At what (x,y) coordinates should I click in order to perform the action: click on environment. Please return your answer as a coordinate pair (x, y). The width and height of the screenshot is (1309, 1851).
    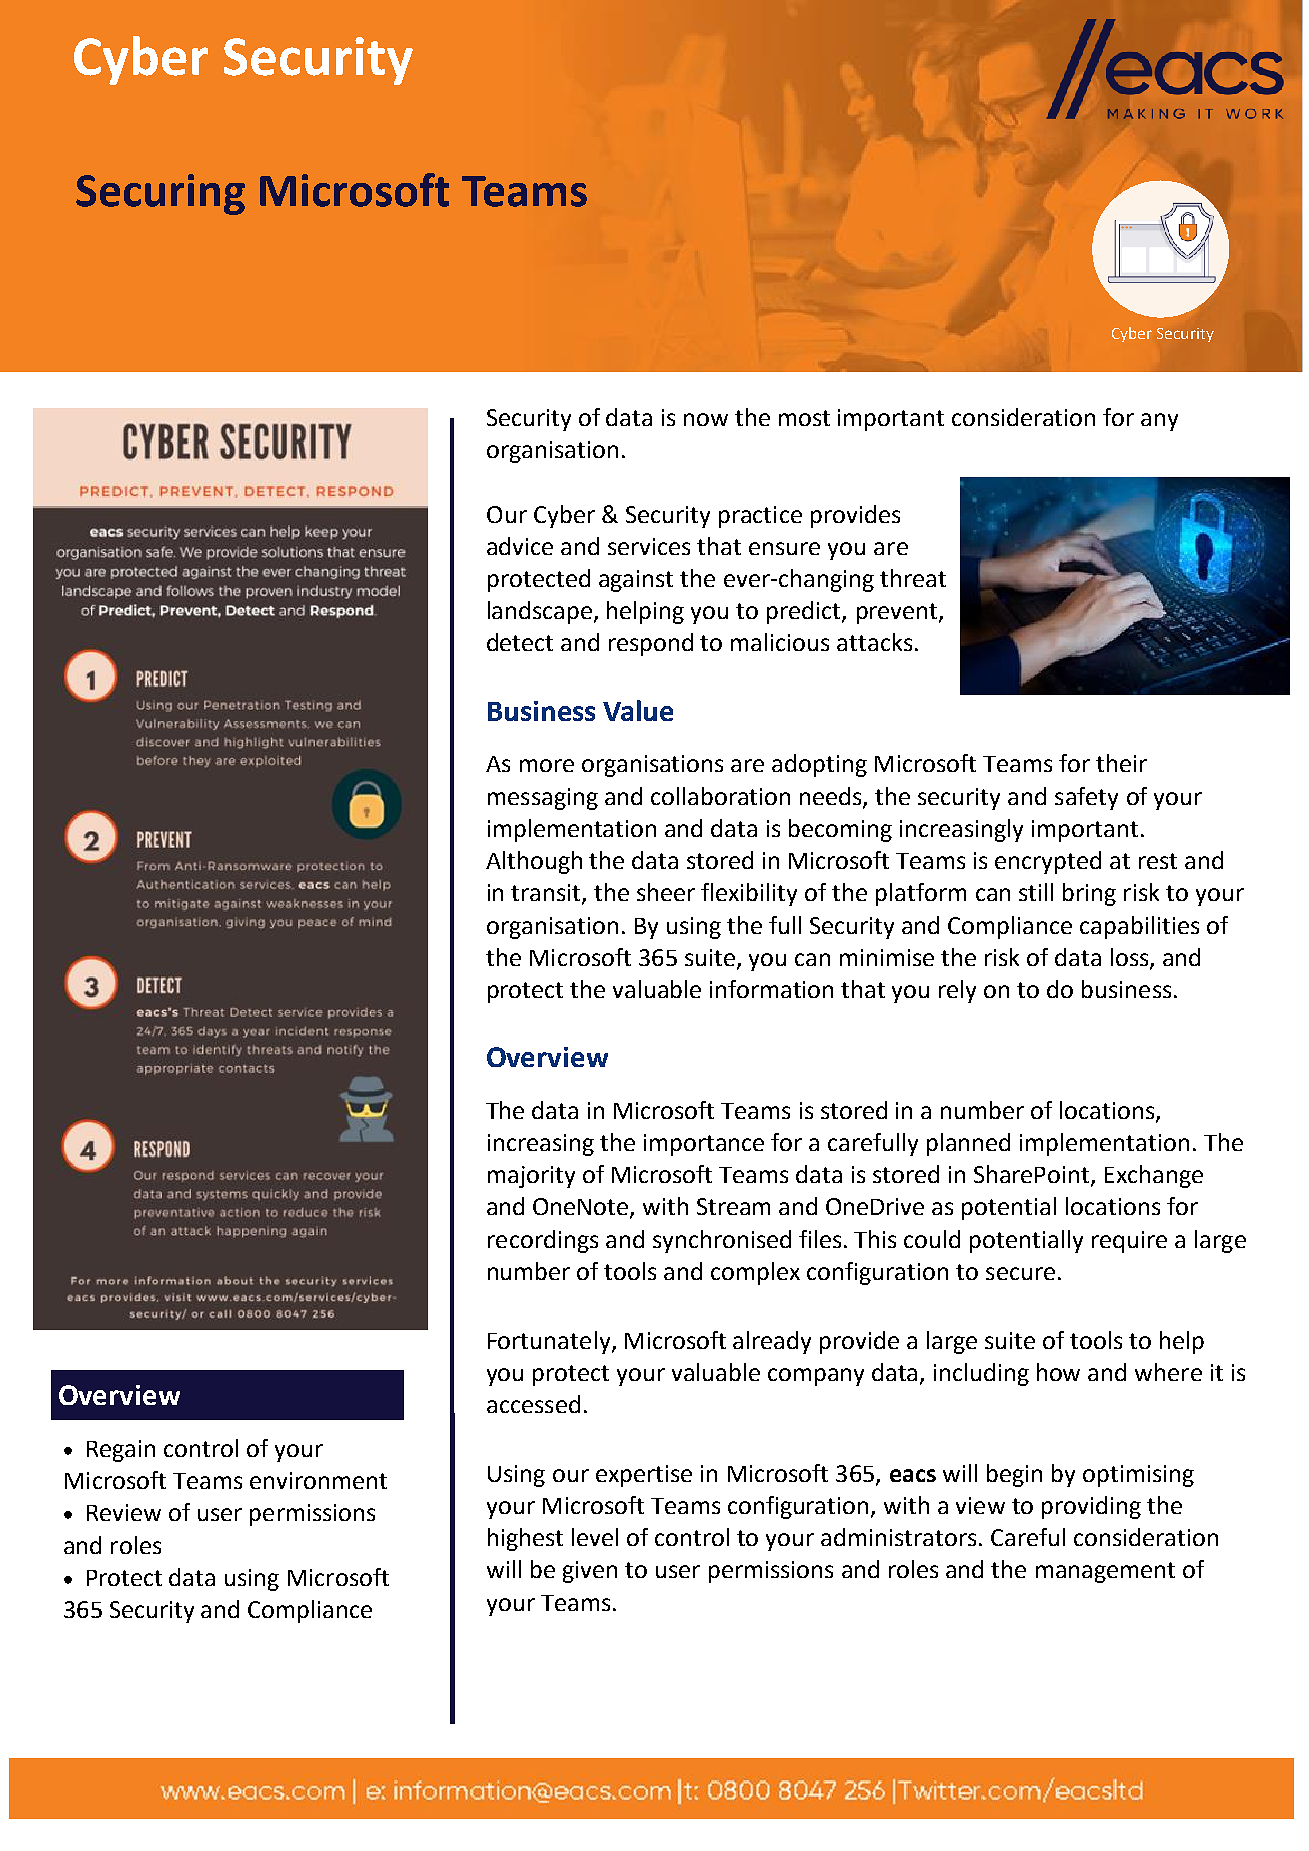
    Looking at the image, I should click on (318, 1480).
